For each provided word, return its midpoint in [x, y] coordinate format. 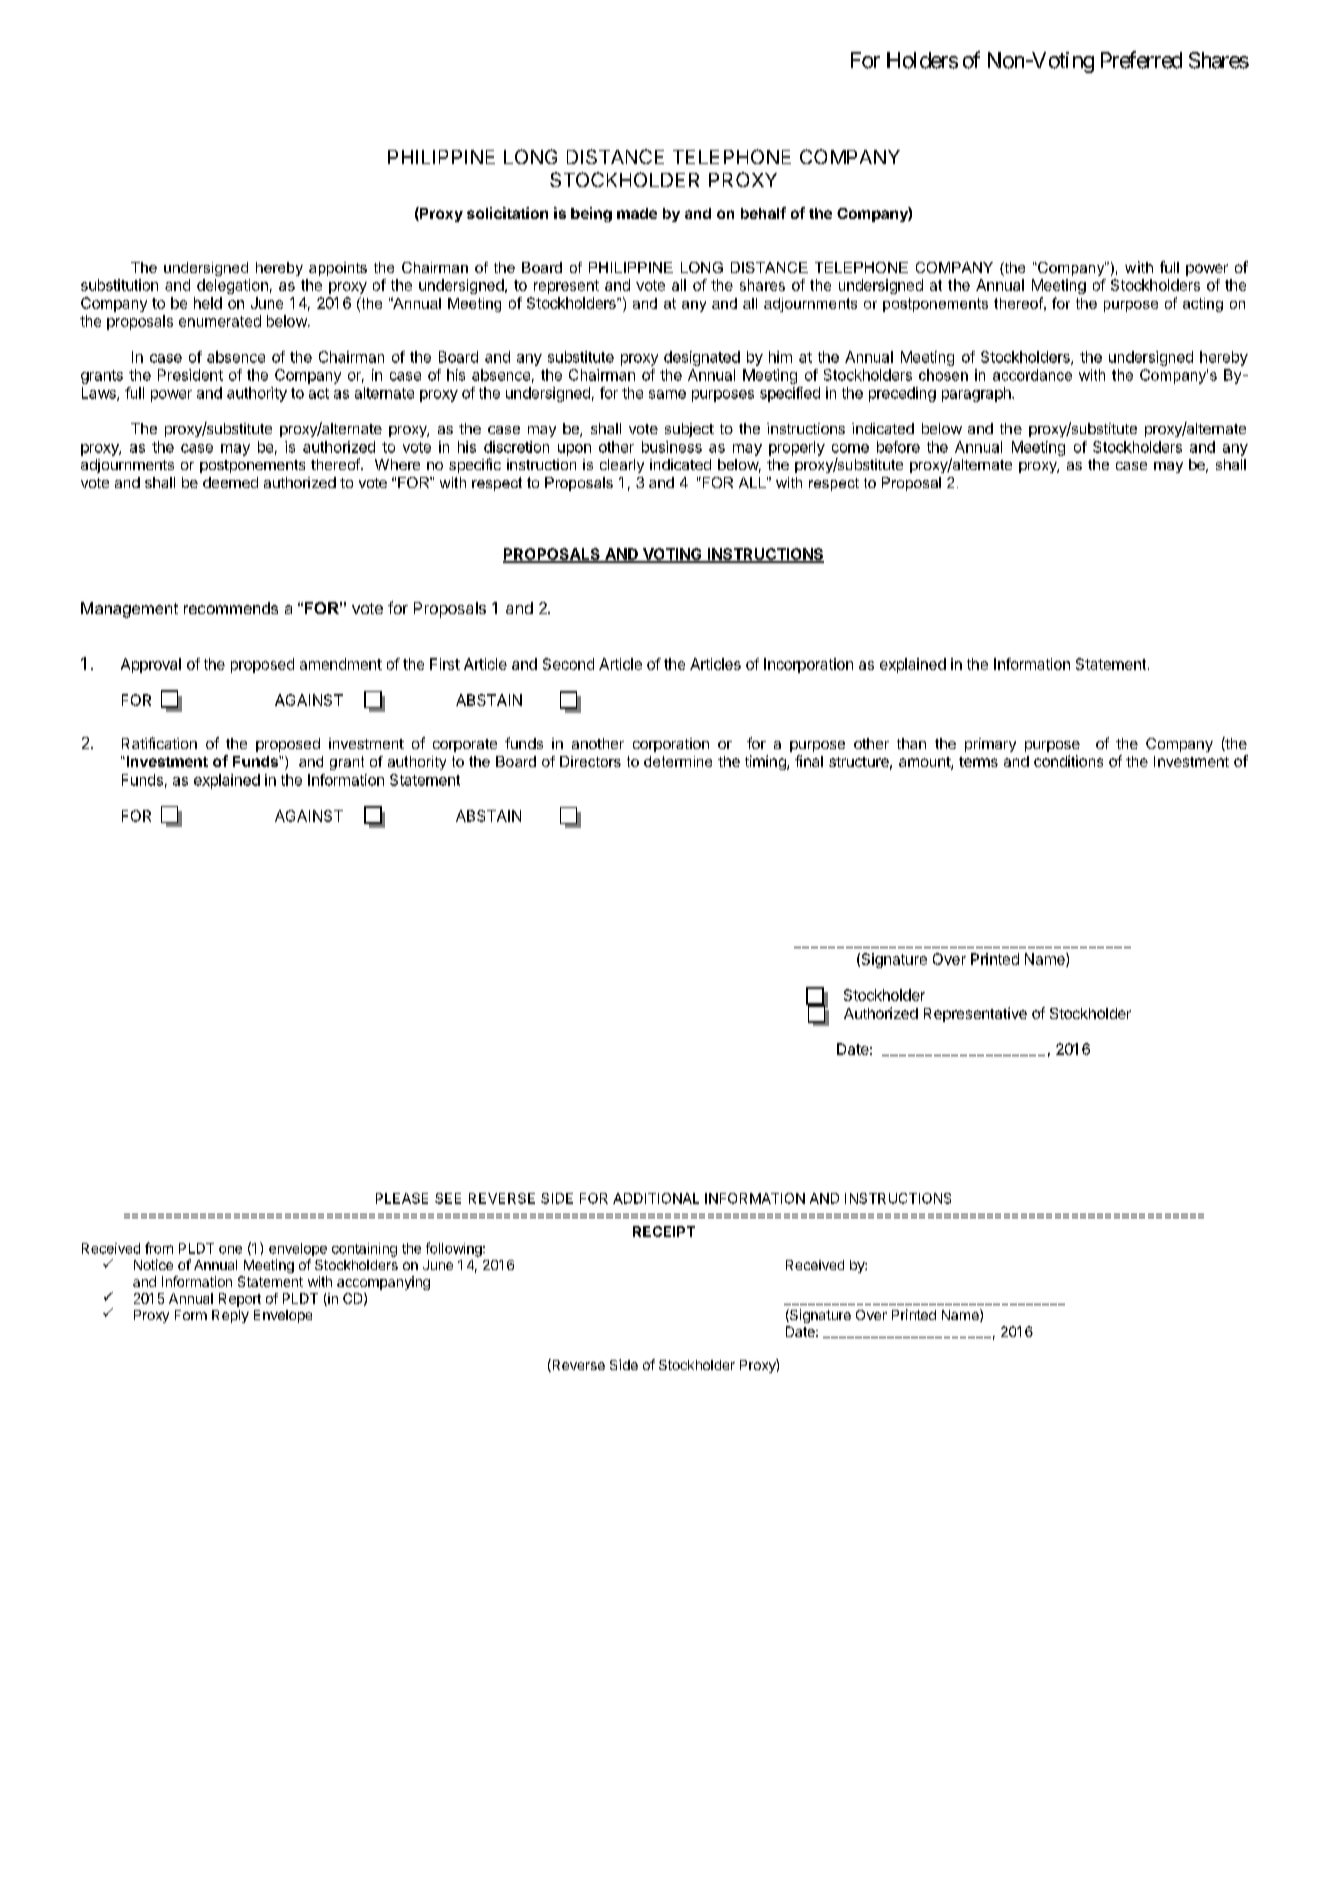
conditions [1068, 761]
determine [678, 761]
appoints [338, 269]
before [898, 447]
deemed [230, 482]
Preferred [1141, 60]
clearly [622, 466]
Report [240, 1300]
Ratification [159, 743]
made [637, 213]
